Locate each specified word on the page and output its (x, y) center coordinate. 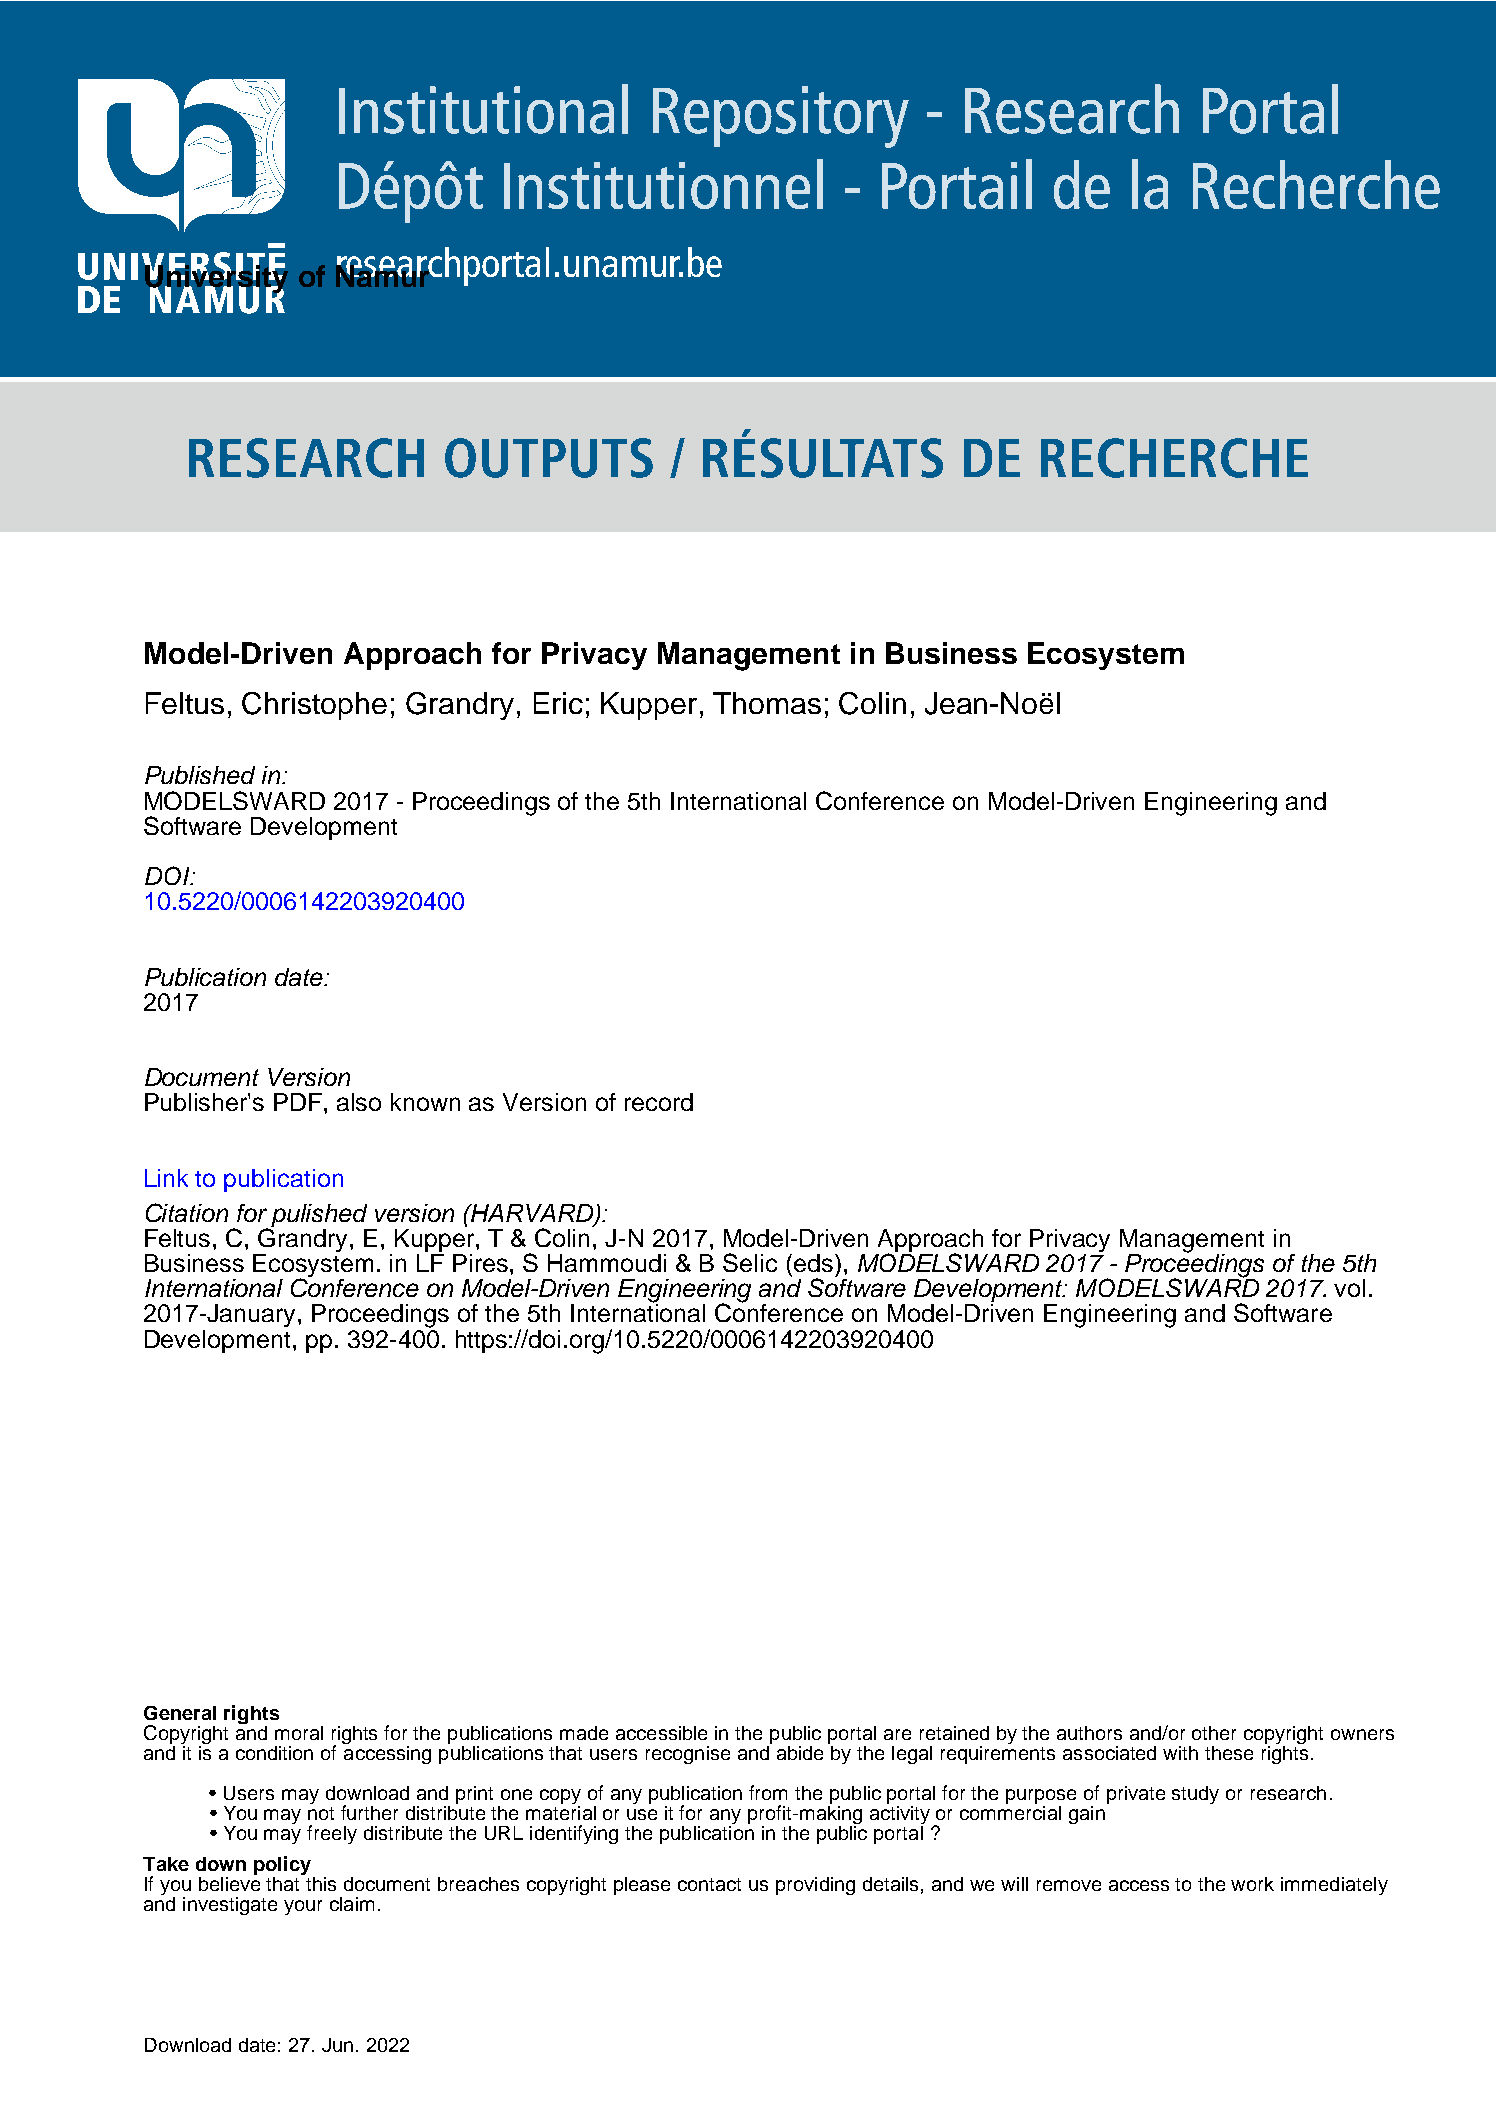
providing (815, 1886)
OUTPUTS (549, 458)
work (1252, 1884)
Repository (781, 117)
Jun (337, 2045)
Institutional (483, 109)
